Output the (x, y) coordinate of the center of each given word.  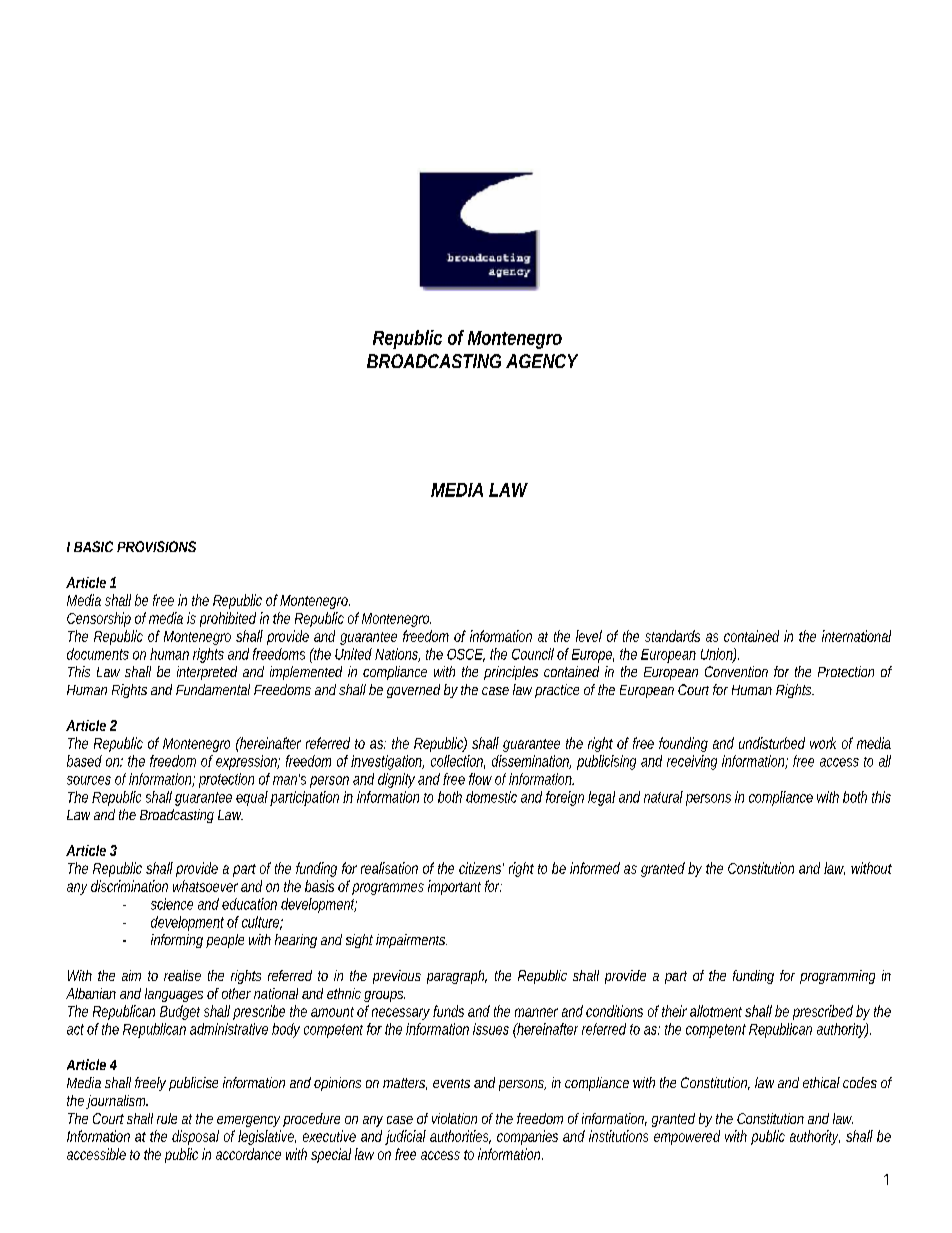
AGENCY (542, 361)
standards (672, 636)
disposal (195, 1137)
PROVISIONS (156, 546)
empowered (687, 1137)
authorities (460, 1137)
